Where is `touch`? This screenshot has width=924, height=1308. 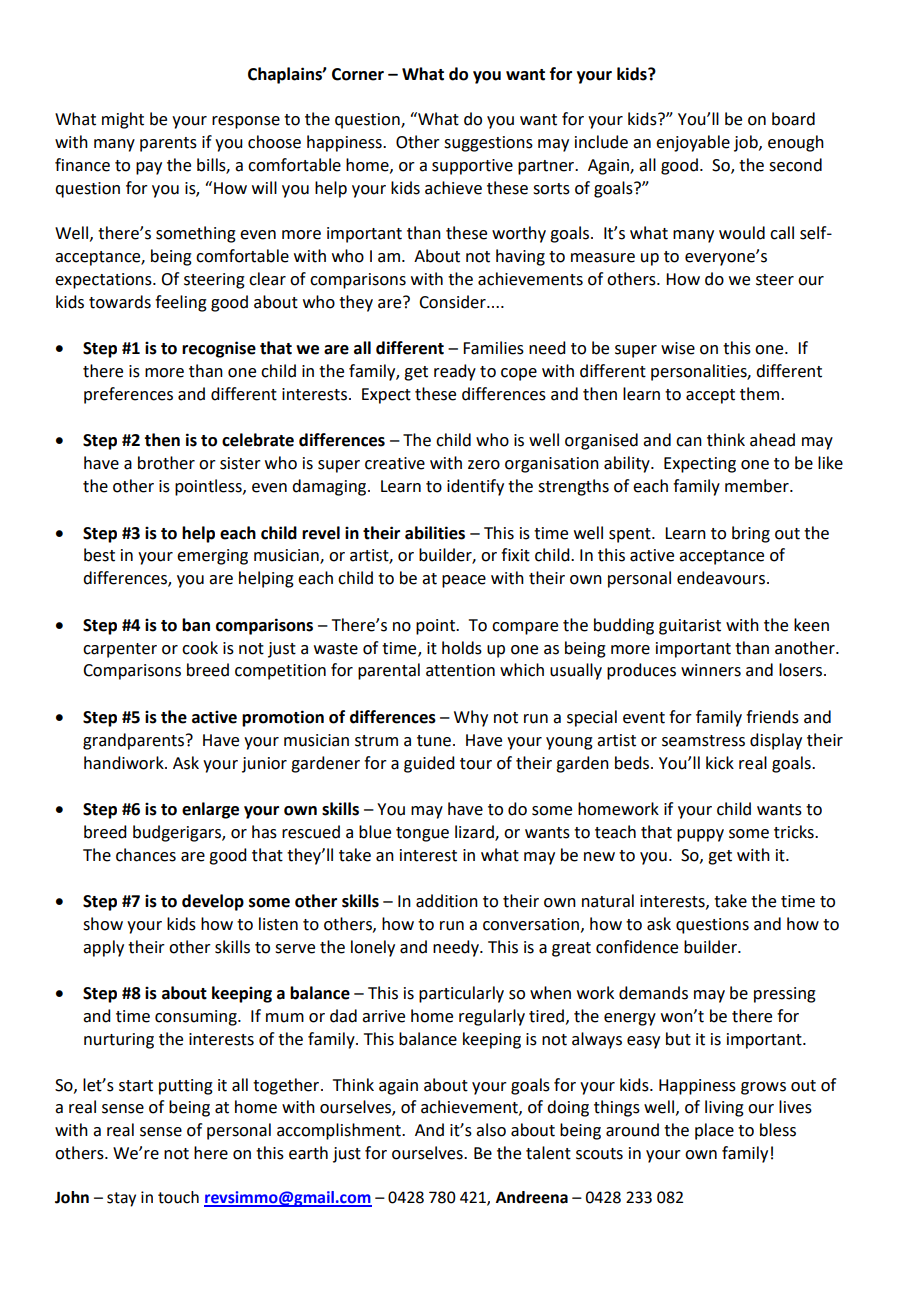
touch is located at coordinates (178, 1197).
